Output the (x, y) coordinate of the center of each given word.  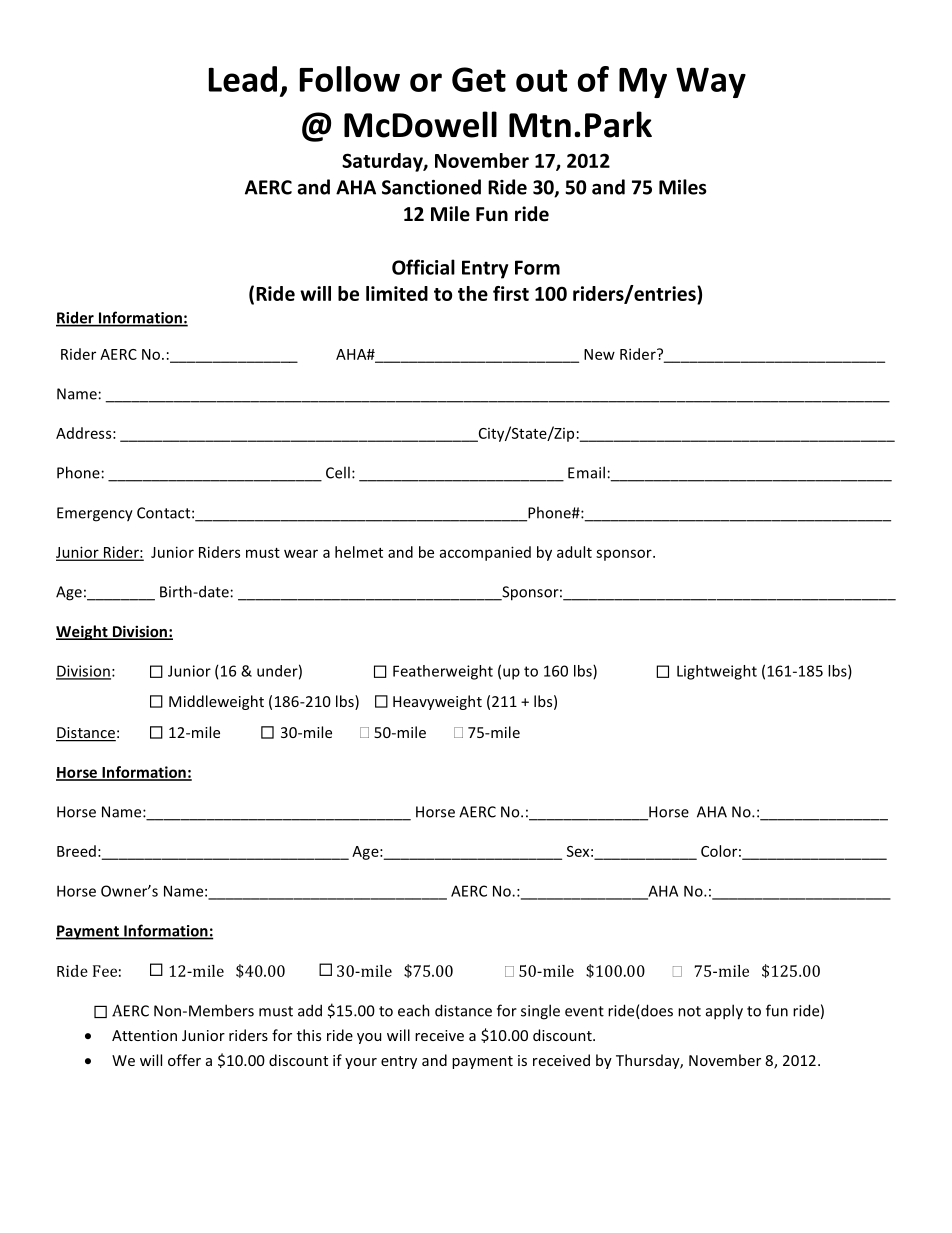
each (414, 1010)
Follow (350, 79)
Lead (243, 79)
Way (711, 82)
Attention (144, 1035)
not (689, 1011)
